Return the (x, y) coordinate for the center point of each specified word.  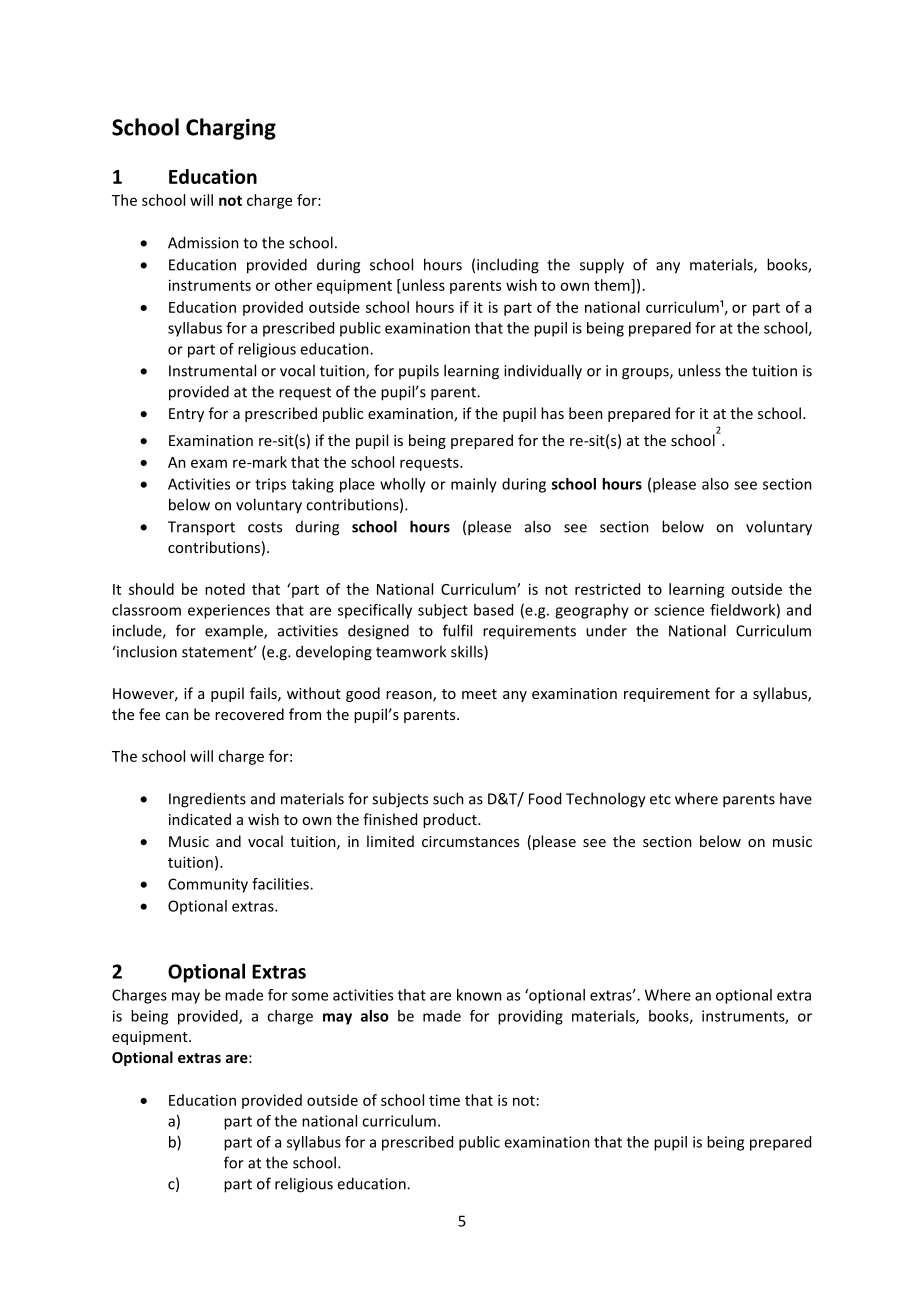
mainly (474, 485)
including (508, 266)
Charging (231, 129)
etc (660, 799)
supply (602, 266)
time (444, 1100)
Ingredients (207, 800)
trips (270, 485)
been (586, 413)
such (448, 798)
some (310, 996)
